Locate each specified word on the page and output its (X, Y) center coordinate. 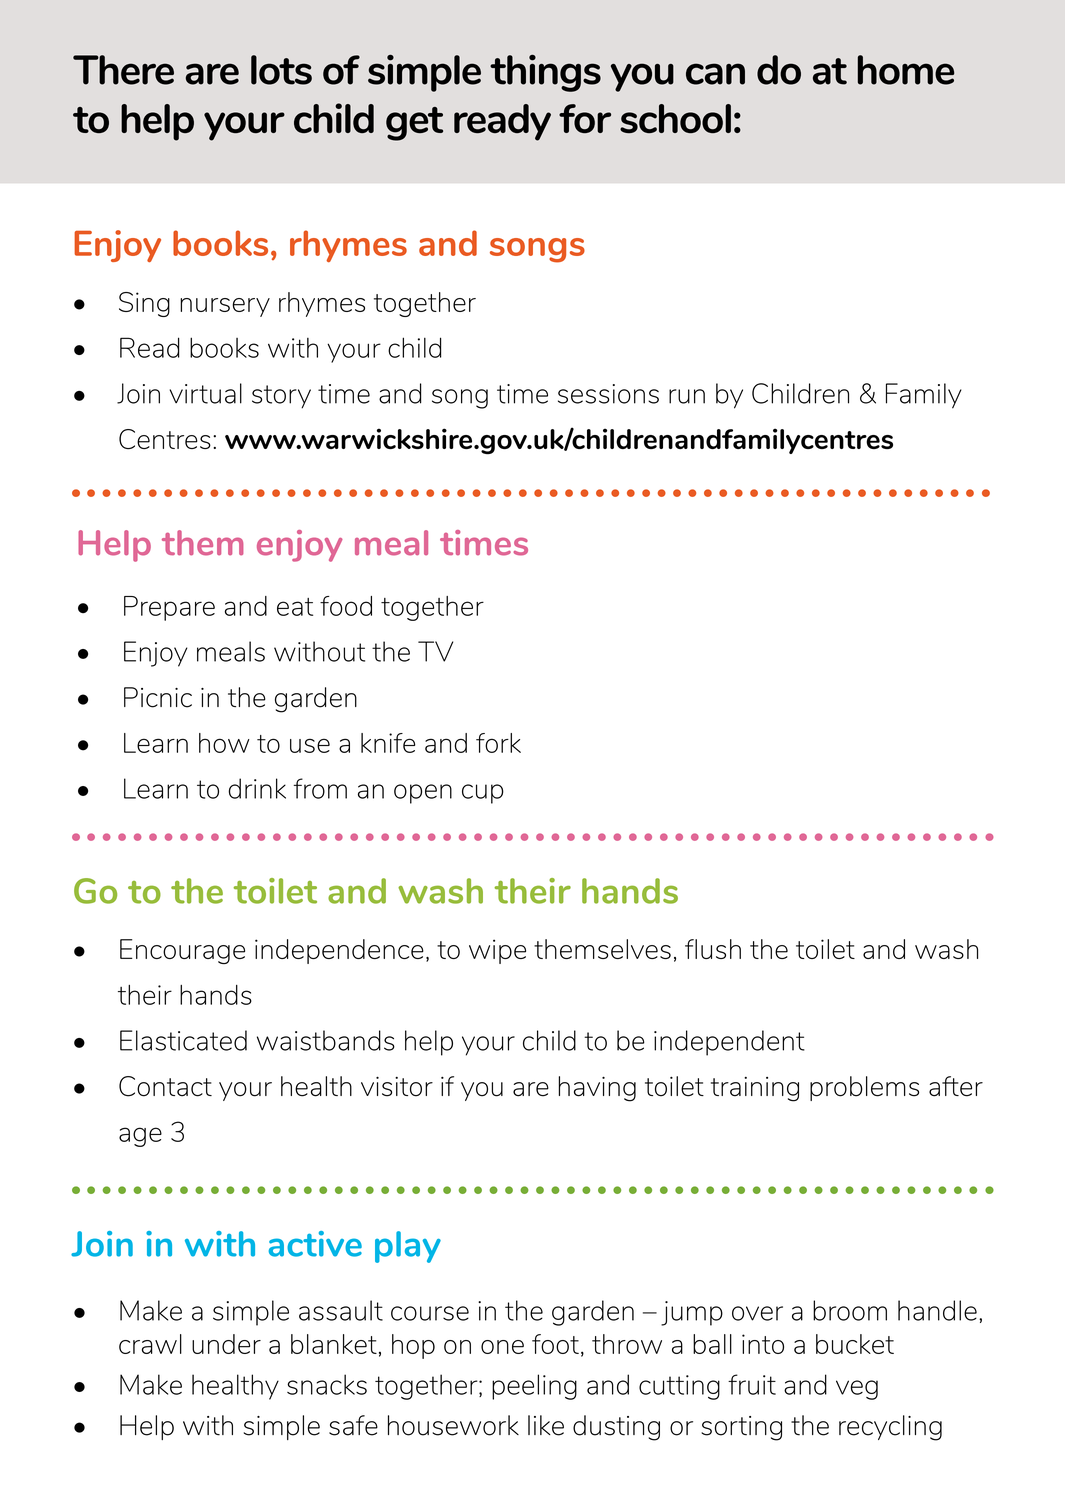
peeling (534, 1387)
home (906, 70)
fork (498, 743)
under (226, 1344)
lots (281, 70)
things (545, 73)
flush (713, 949)
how (224, 743)
